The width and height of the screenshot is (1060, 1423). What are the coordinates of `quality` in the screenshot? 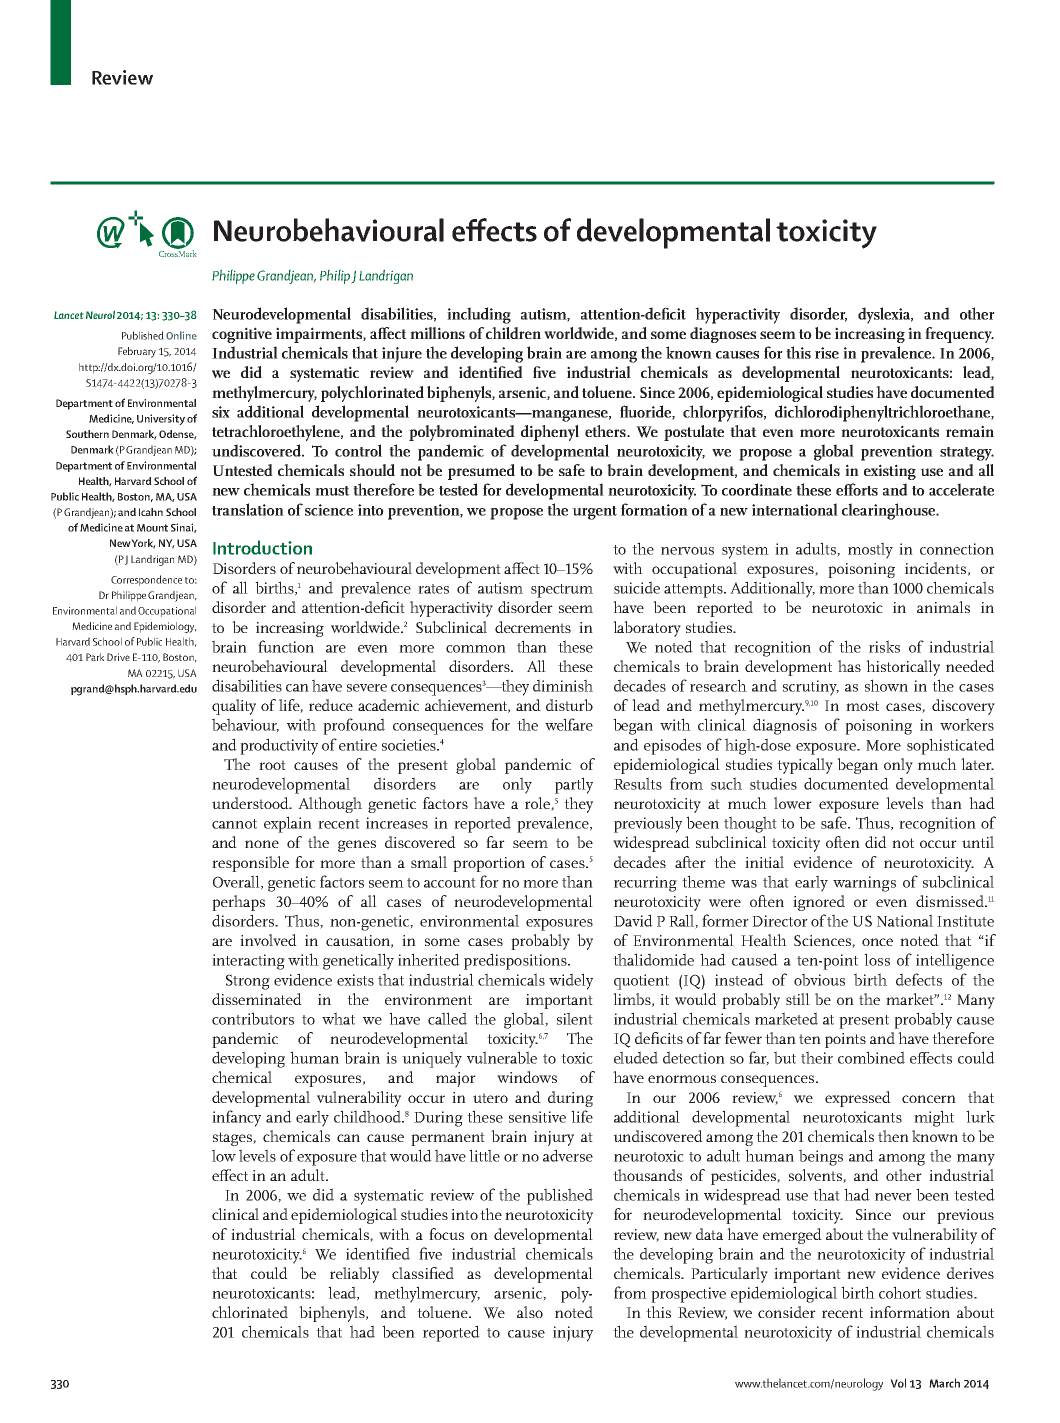 It's located at (234, 707).
